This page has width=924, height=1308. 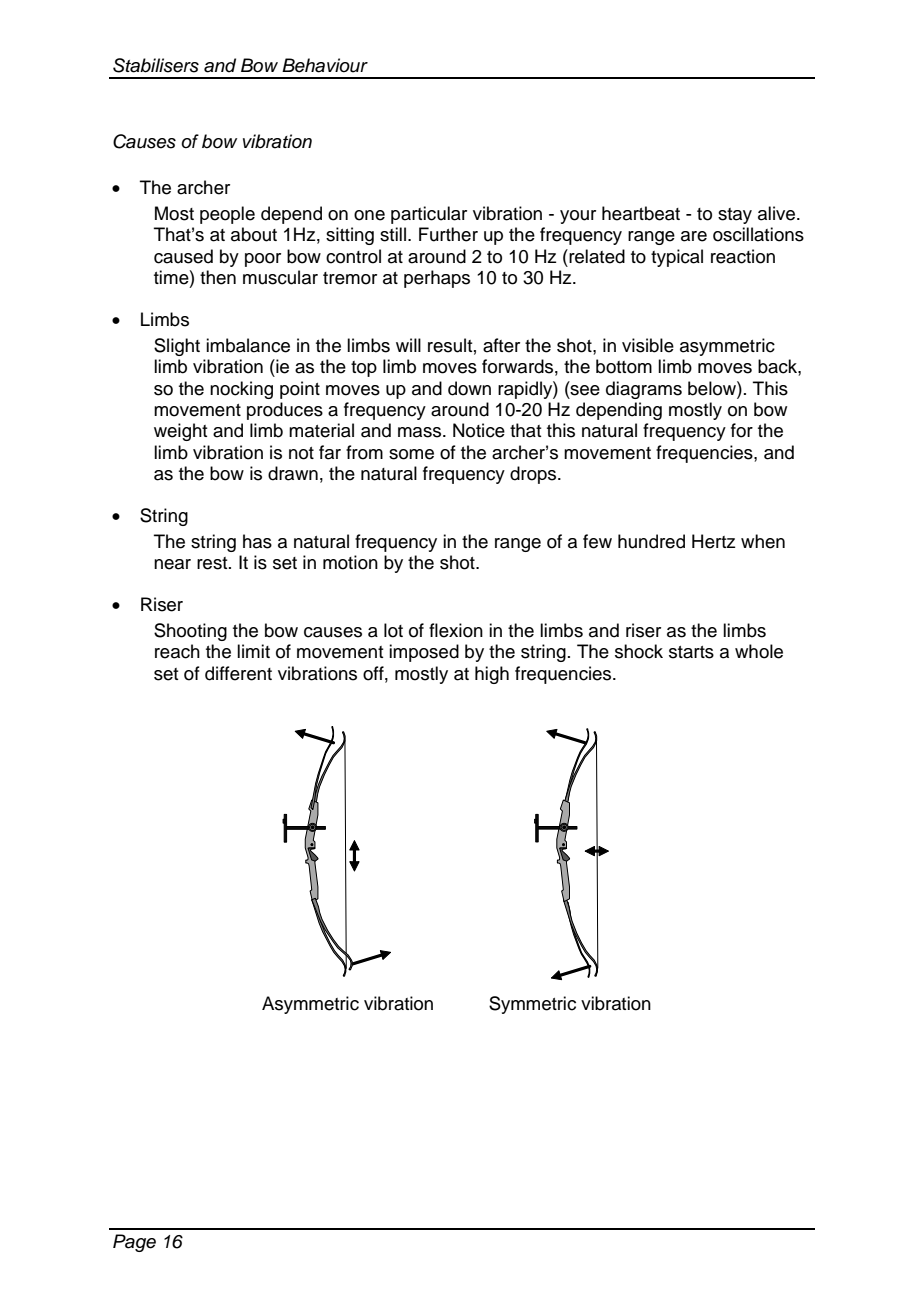 I want to click on starts, so click(x=691, y=652).
